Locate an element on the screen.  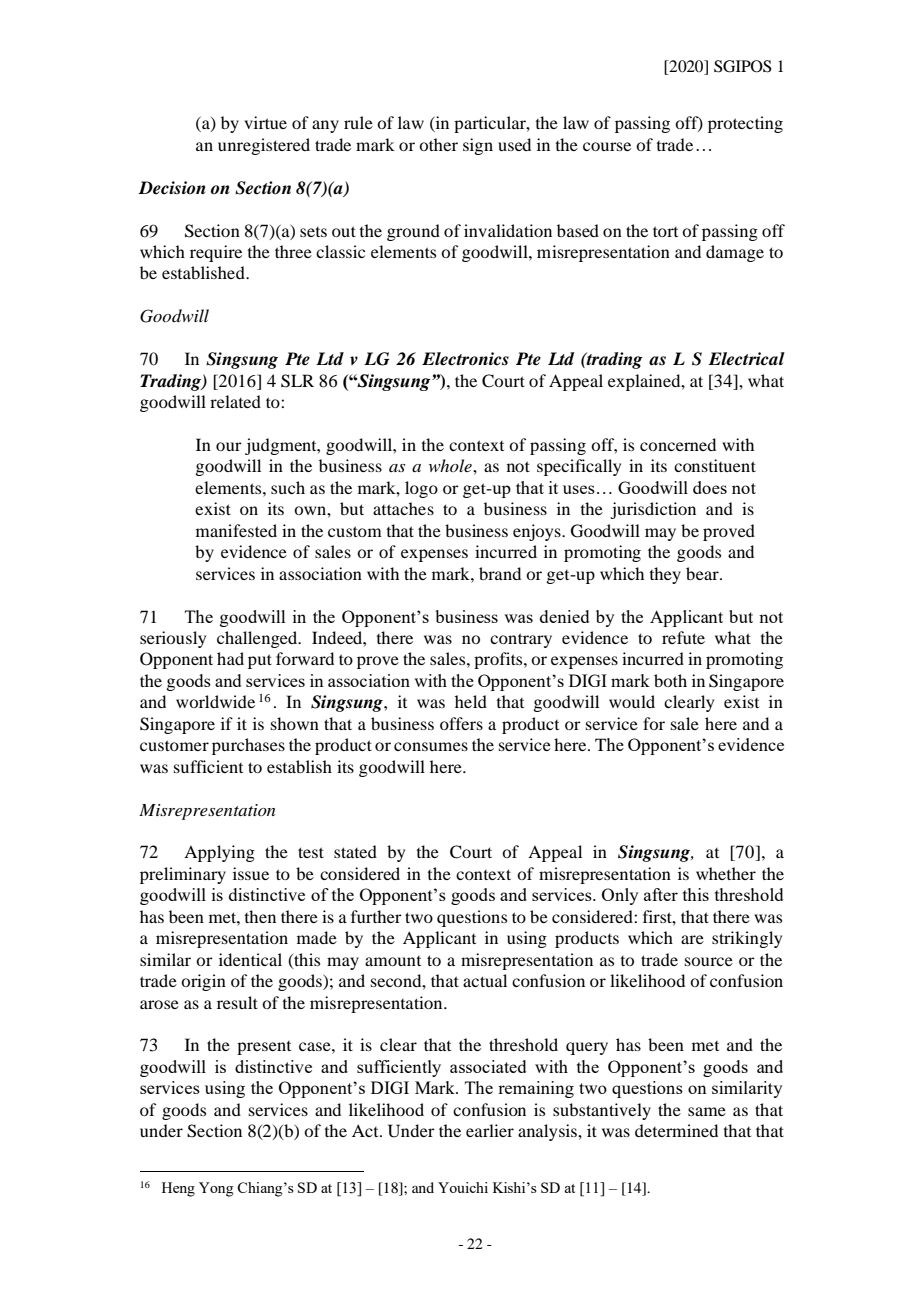
refute is located at coordinates (683, 637).
